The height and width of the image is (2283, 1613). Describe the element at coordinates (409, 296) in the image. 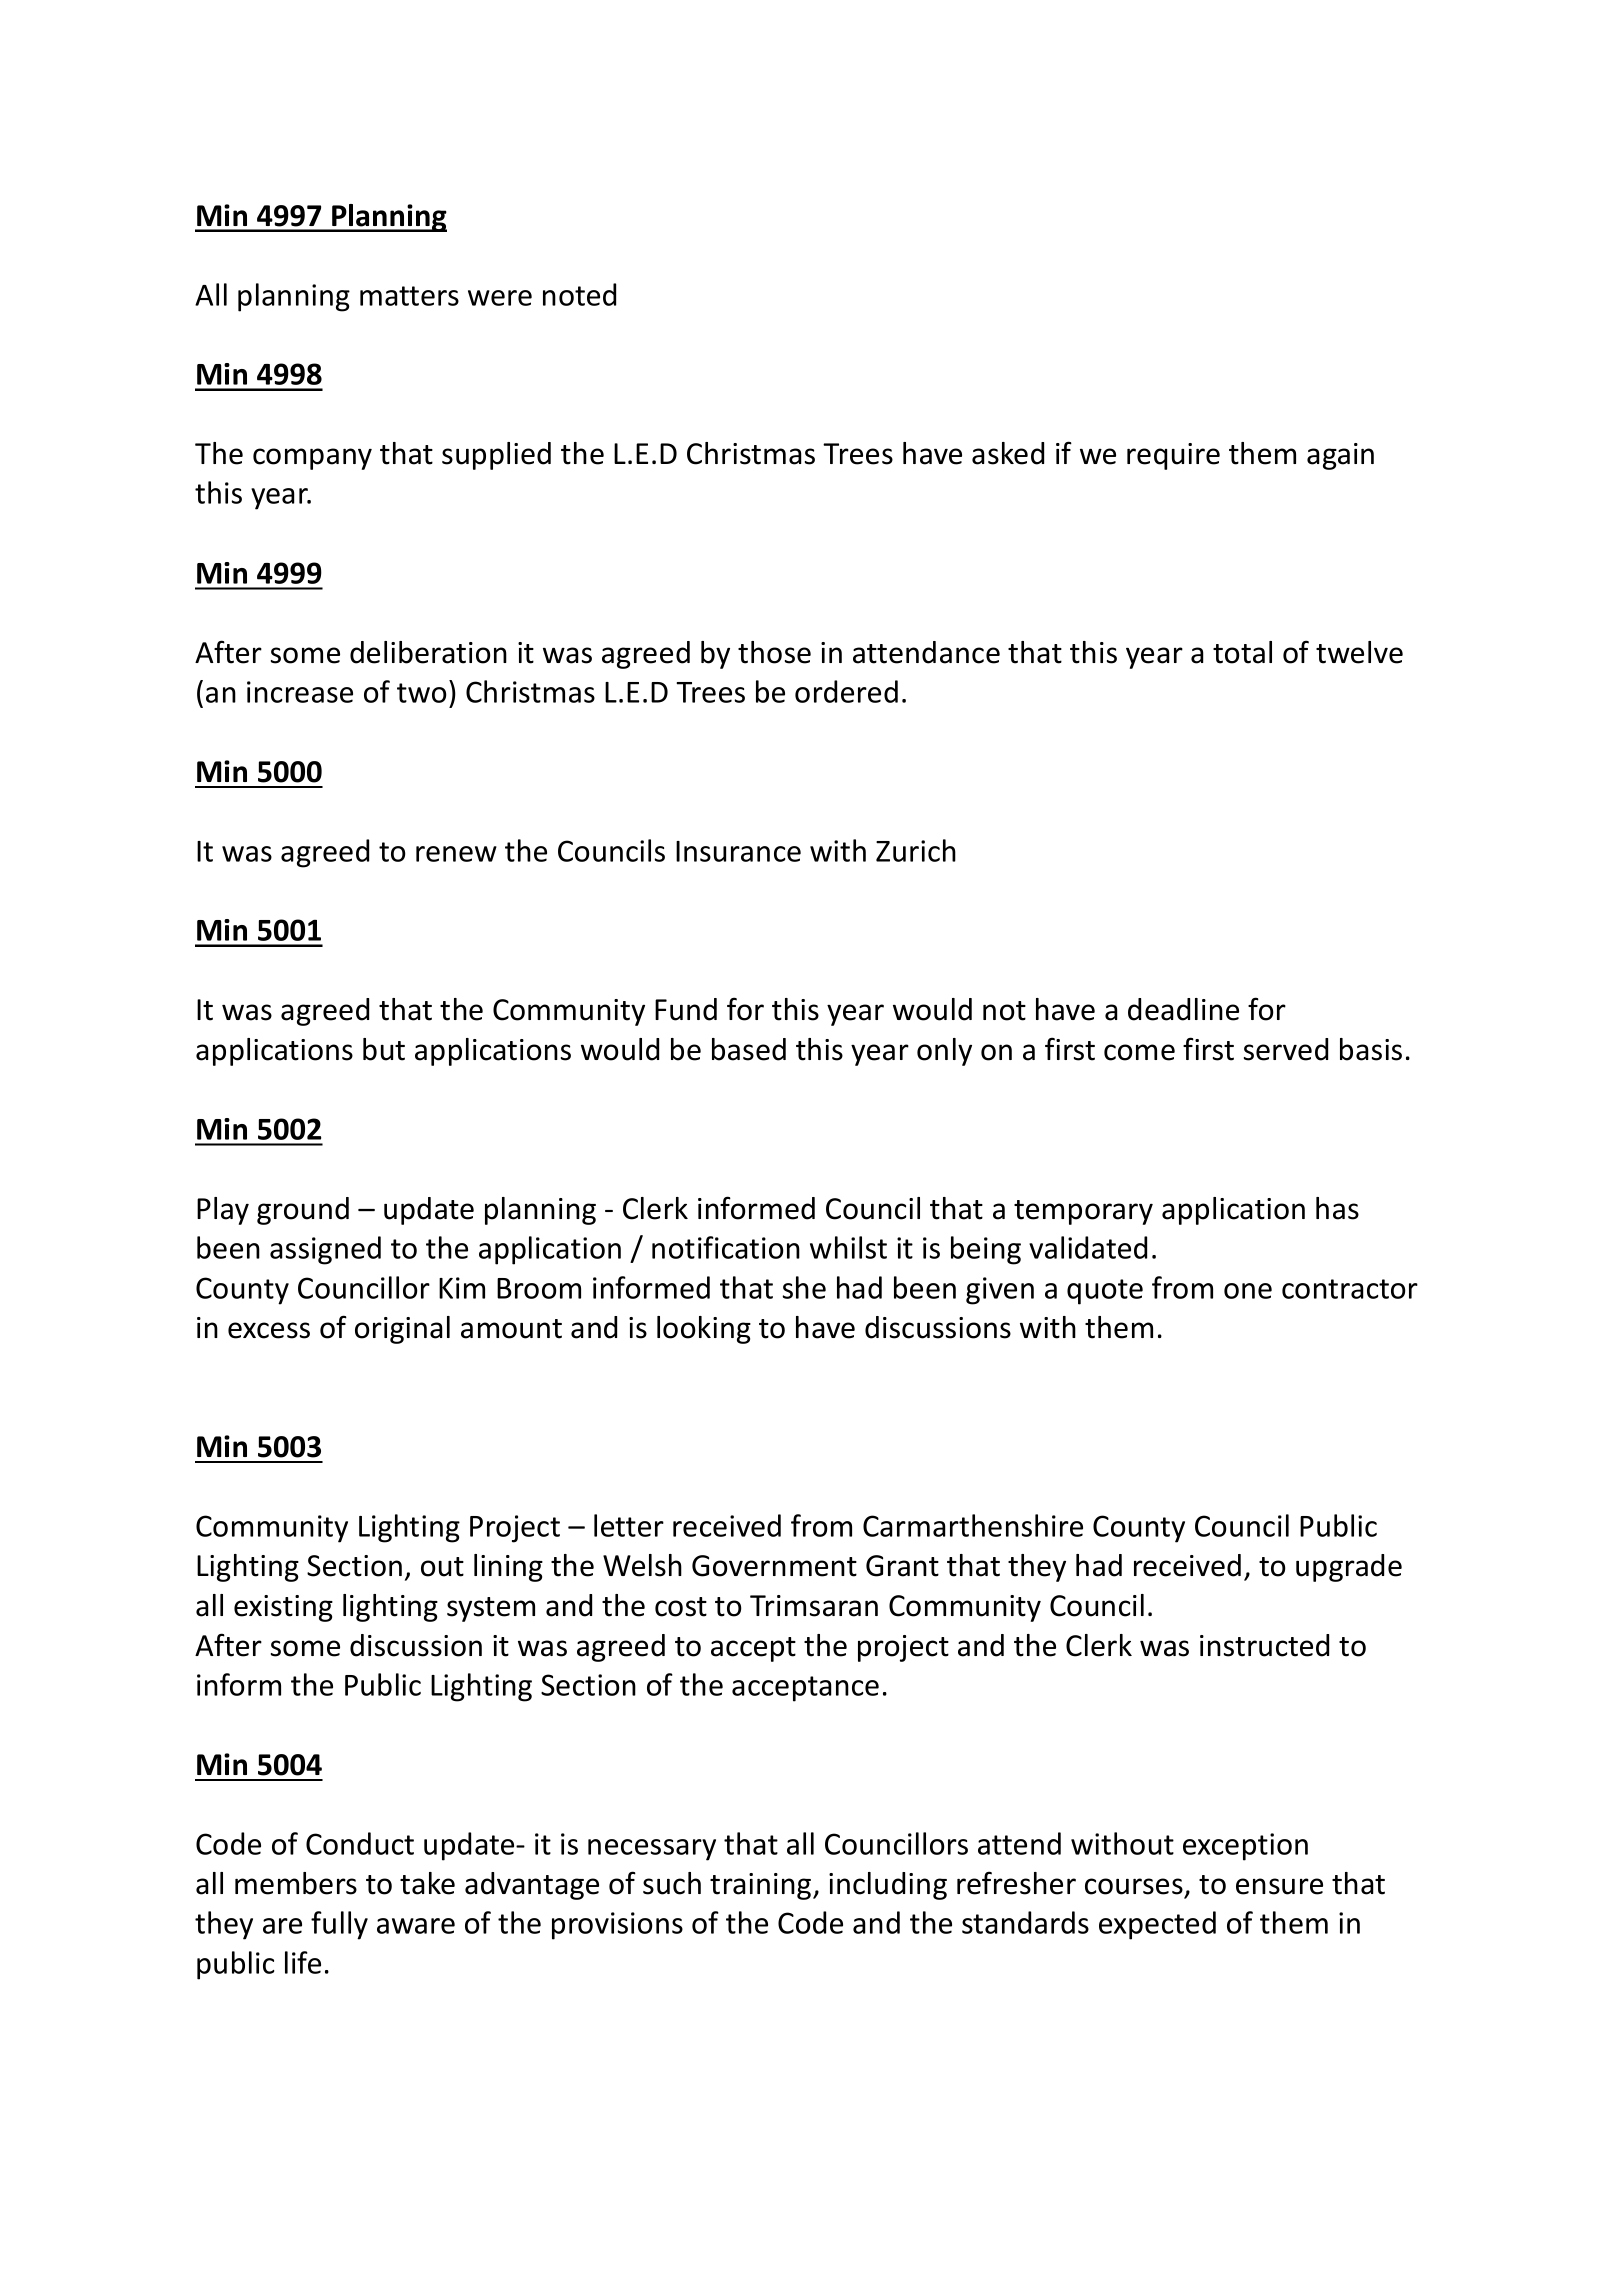

I see `matters` at that location.
